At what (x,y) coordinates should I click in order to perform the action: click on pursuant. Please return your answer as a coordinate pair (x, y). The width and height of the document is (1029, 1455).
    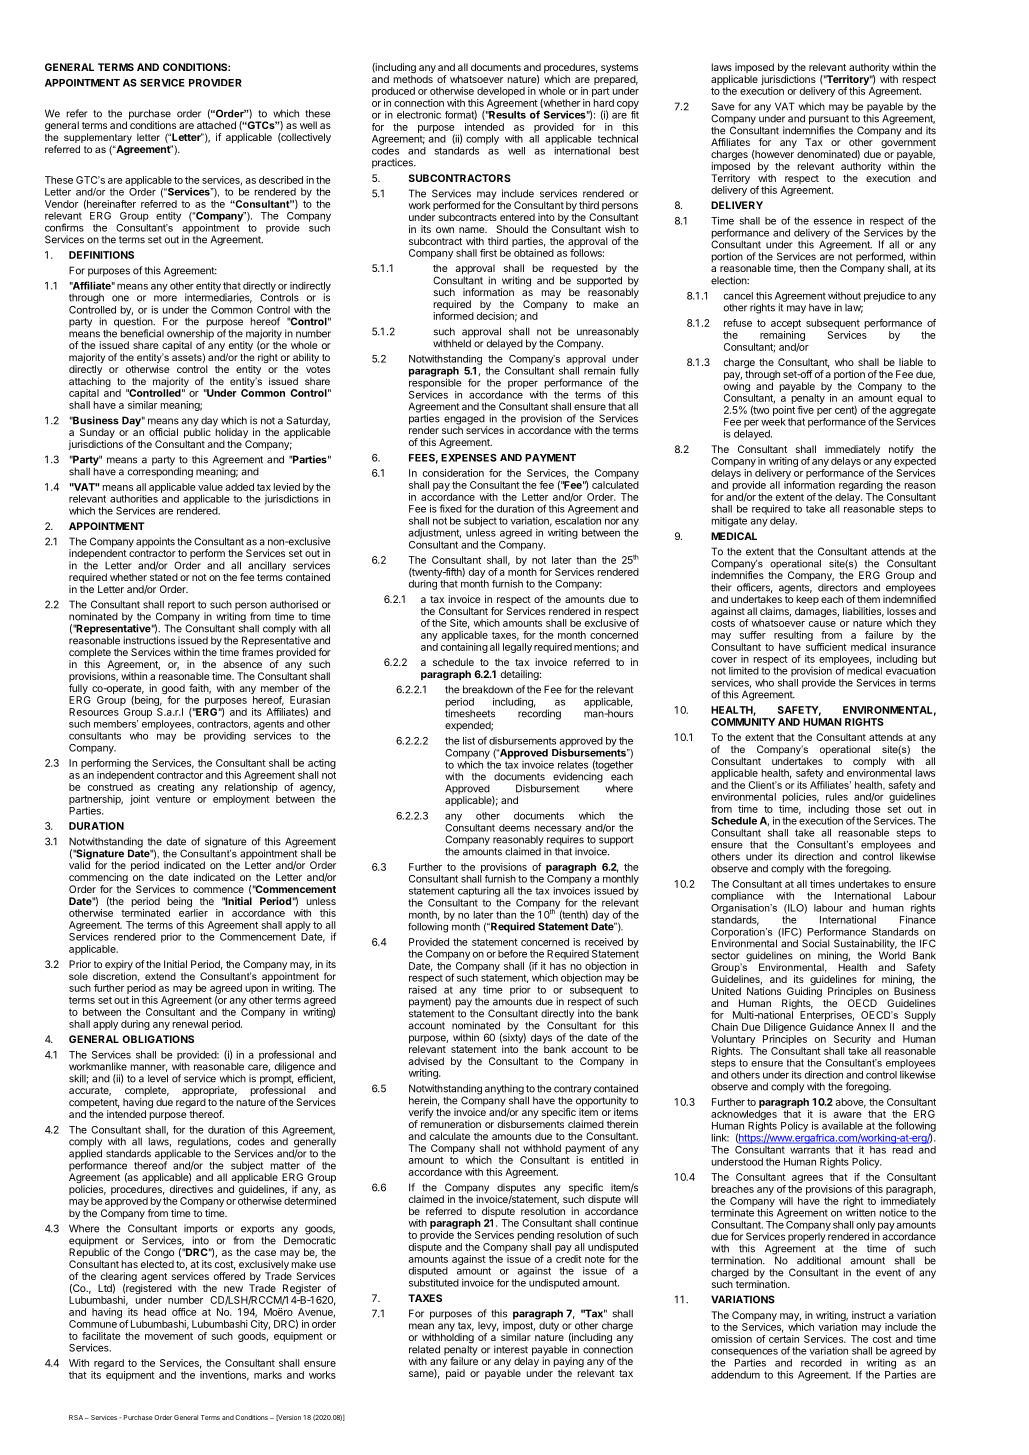
    Looking at the image, I should click on (829, 121).
